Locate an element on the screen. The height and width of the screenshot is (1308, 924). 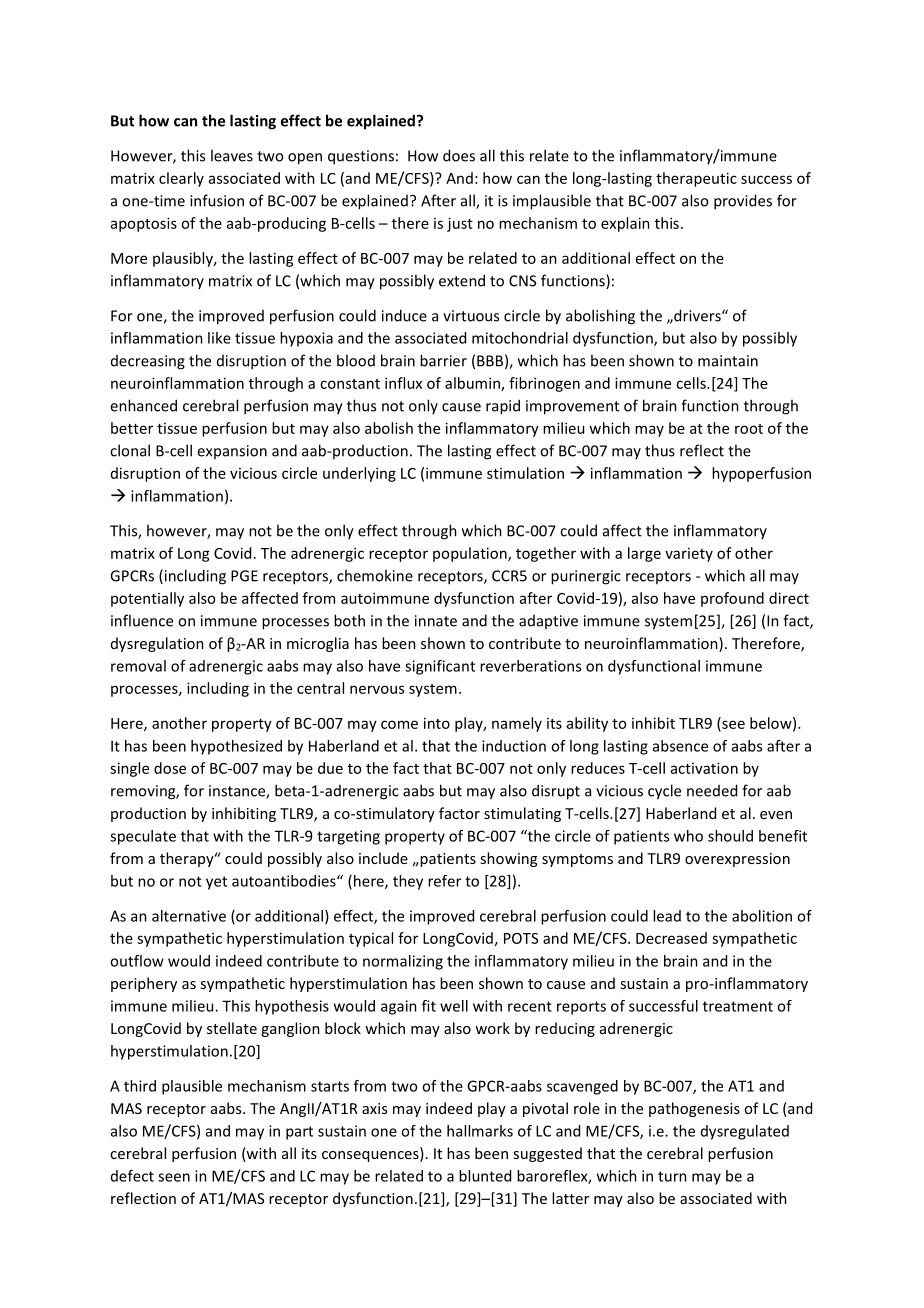
should is located at coordinates (730, 836).
